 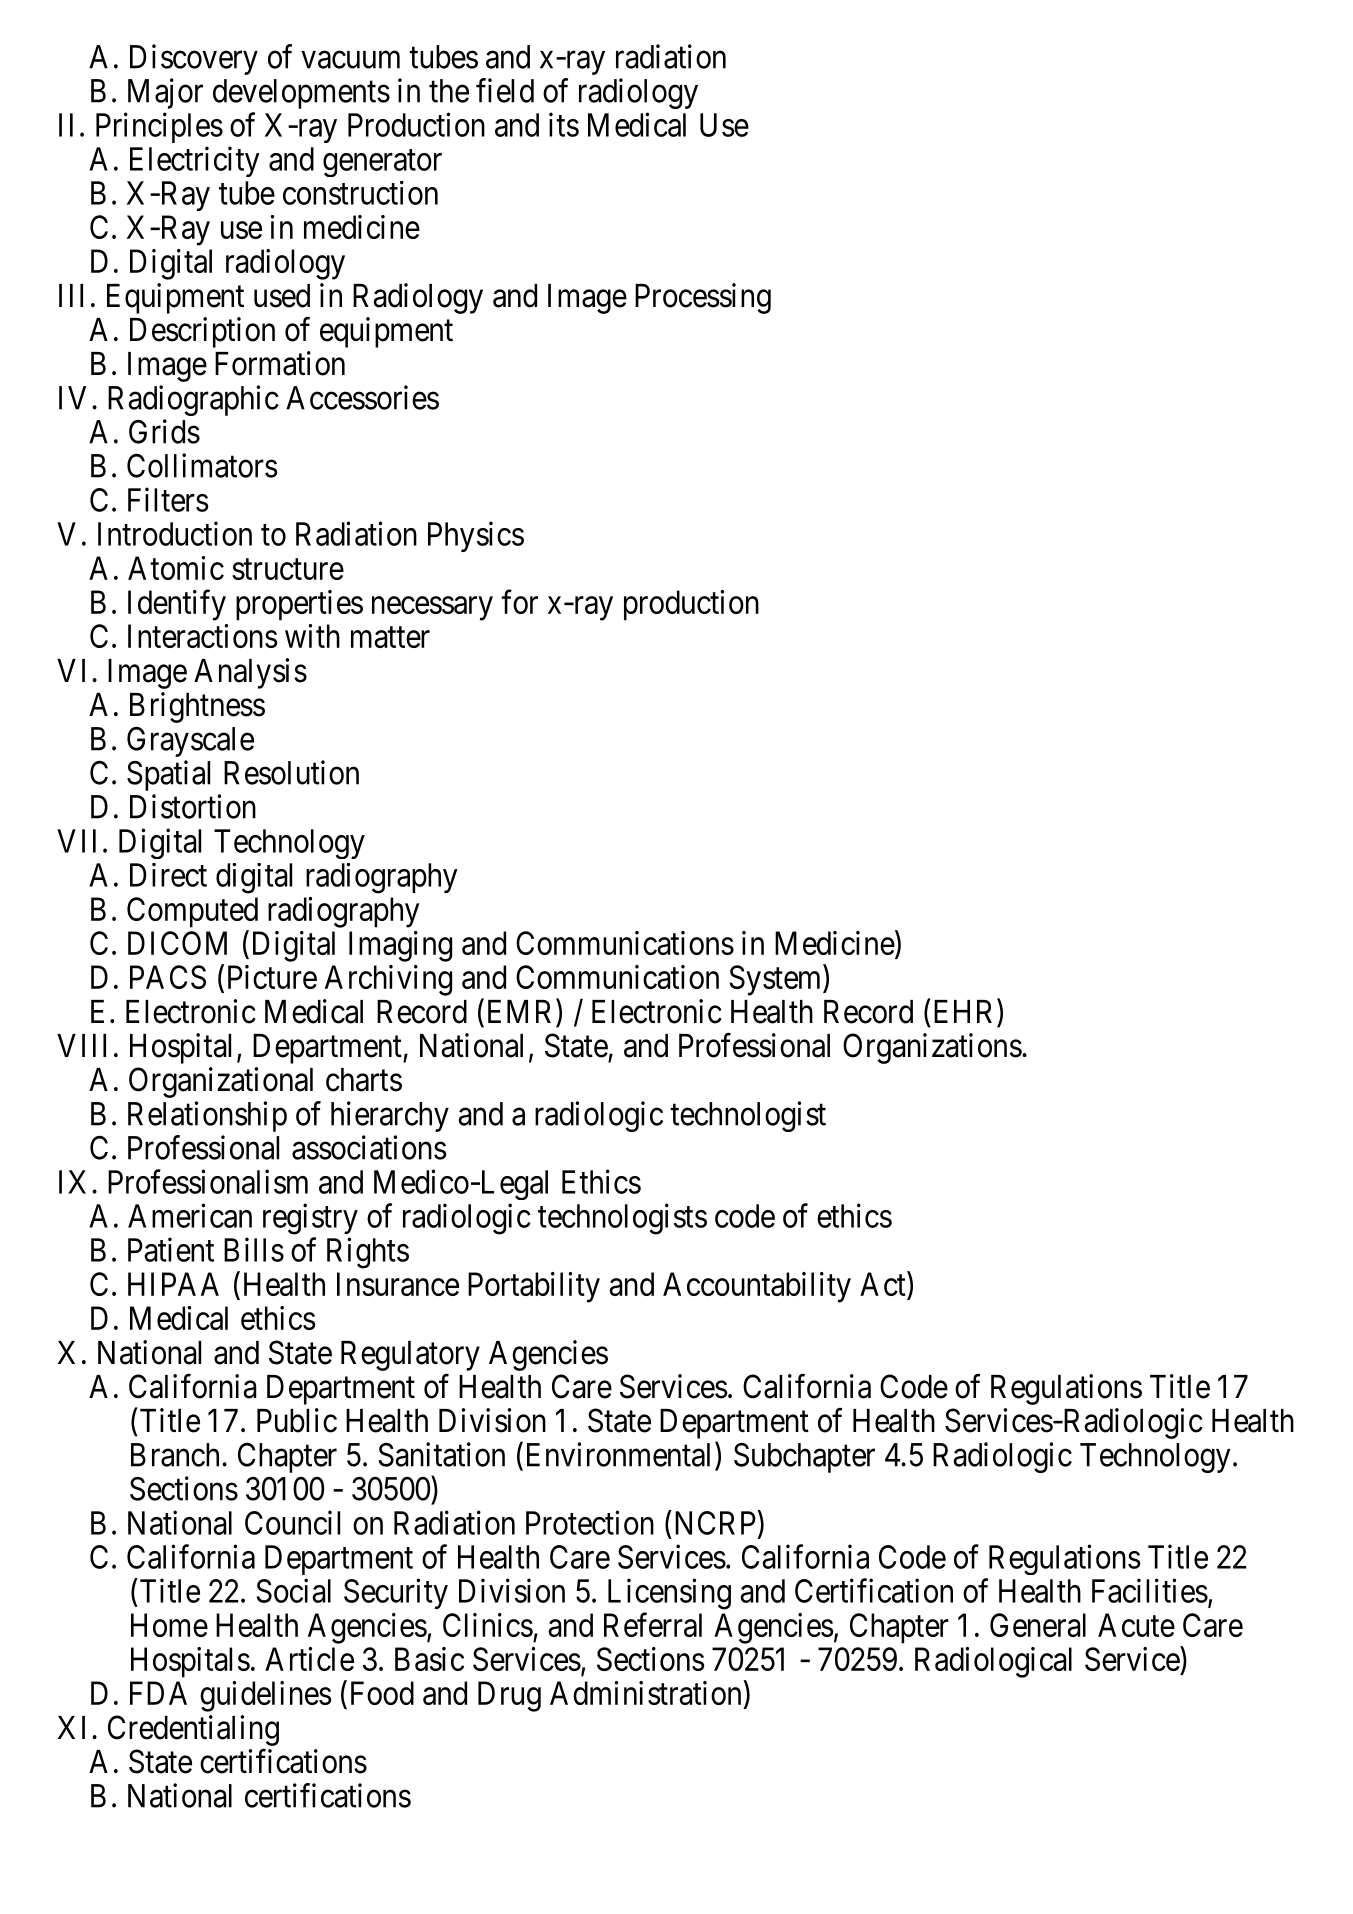 What do you see at coordinates (1038, 1625) in the screenshot?
I see `General` at bounding box center [1038, 1625].
